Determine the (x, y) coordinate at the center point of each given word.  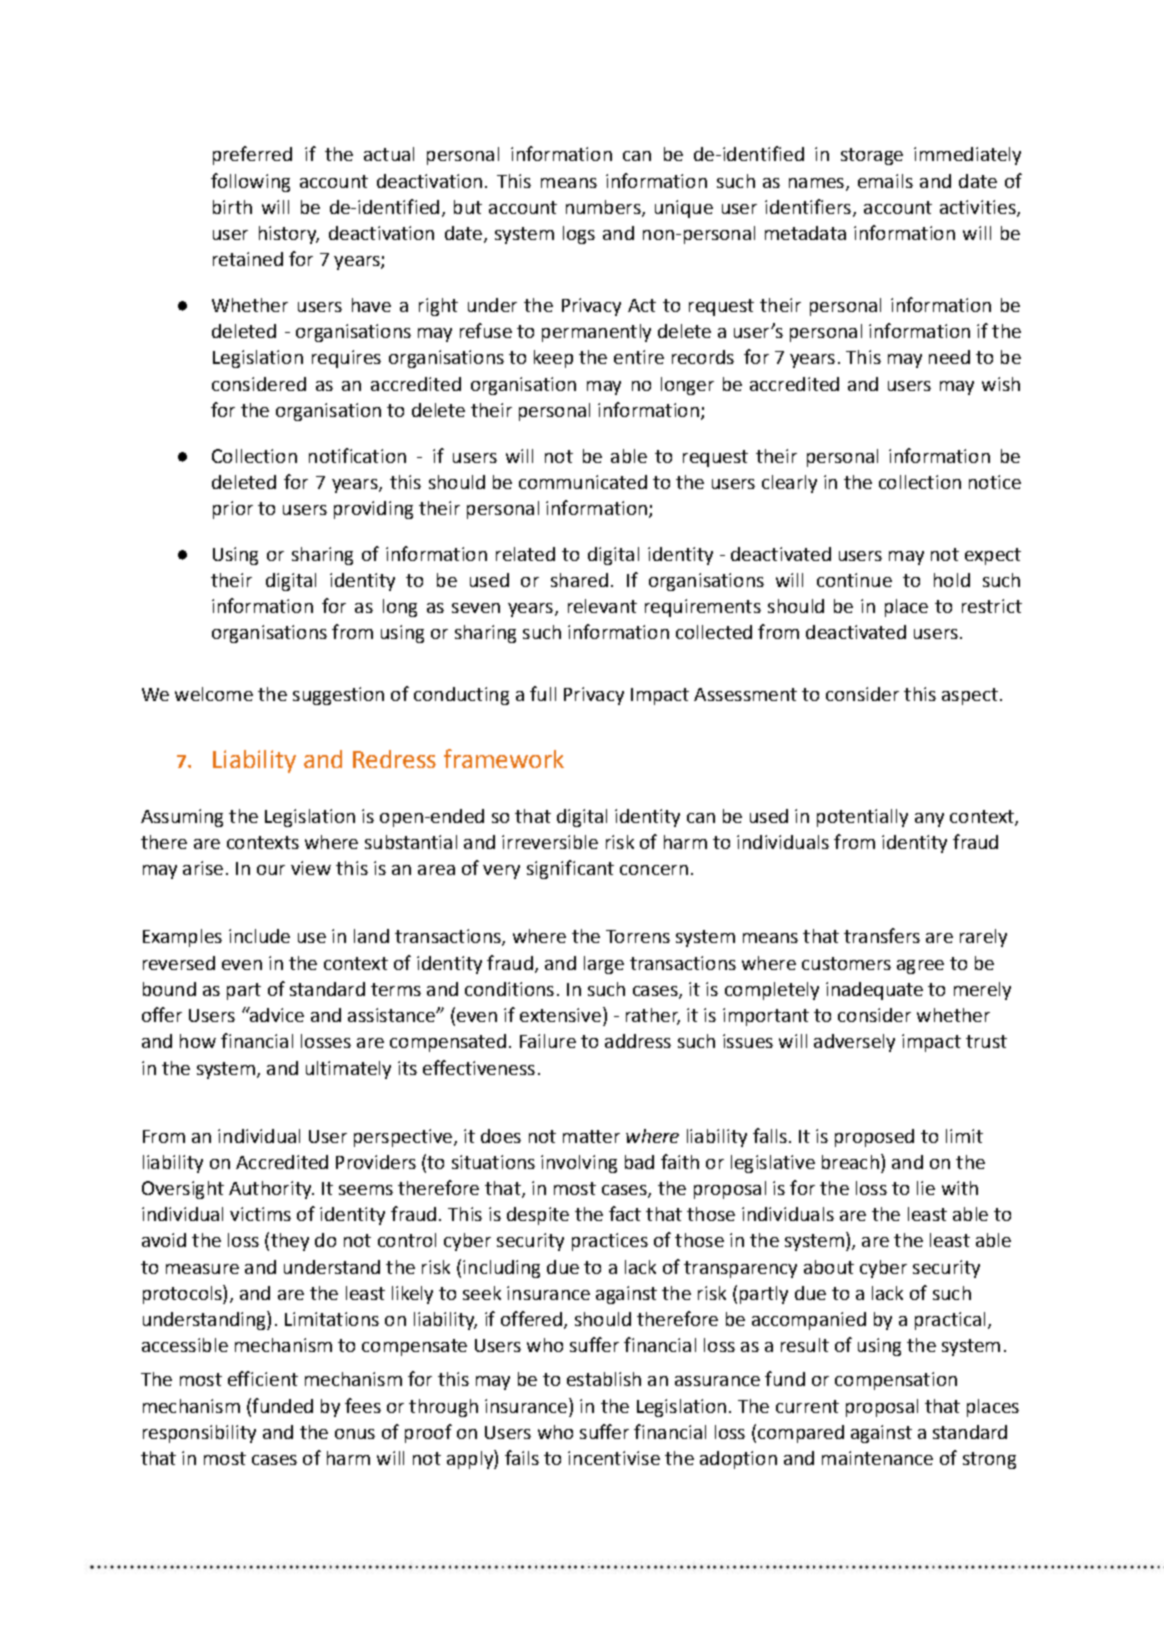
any (929, 820)
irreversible (550, 842)
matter (591, 1136)
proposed (874, 1138)
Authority (271, 1190)
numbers (604, 208)
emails (885, 181)
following (250, 182)
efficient (263, 1378)
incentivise (614, 1458)
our (271, 870)
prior (233, 510)
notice (995, 482)
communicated (583, 482)
